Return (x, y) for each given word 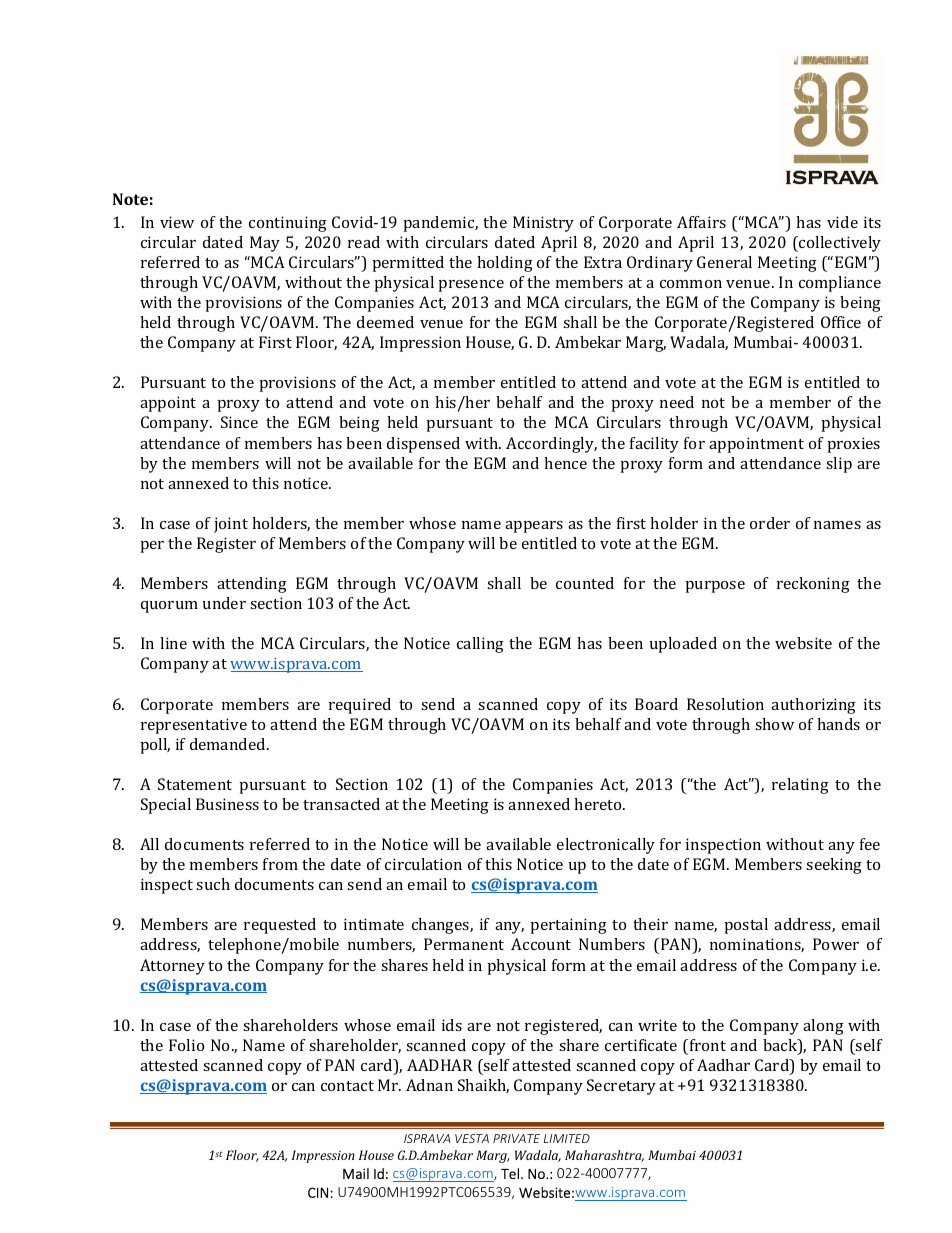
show (774, 724)
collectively (839, 244)
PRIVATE (516, 1138)
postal (746, 926)
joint (231, 525)
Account (541, 944)
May (265, 244)
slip (839, 465)
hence (565, 463)
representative (194, 726)
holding (505, 264)
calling (480, 645)
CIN (318, 1192)
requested (280, 926)
